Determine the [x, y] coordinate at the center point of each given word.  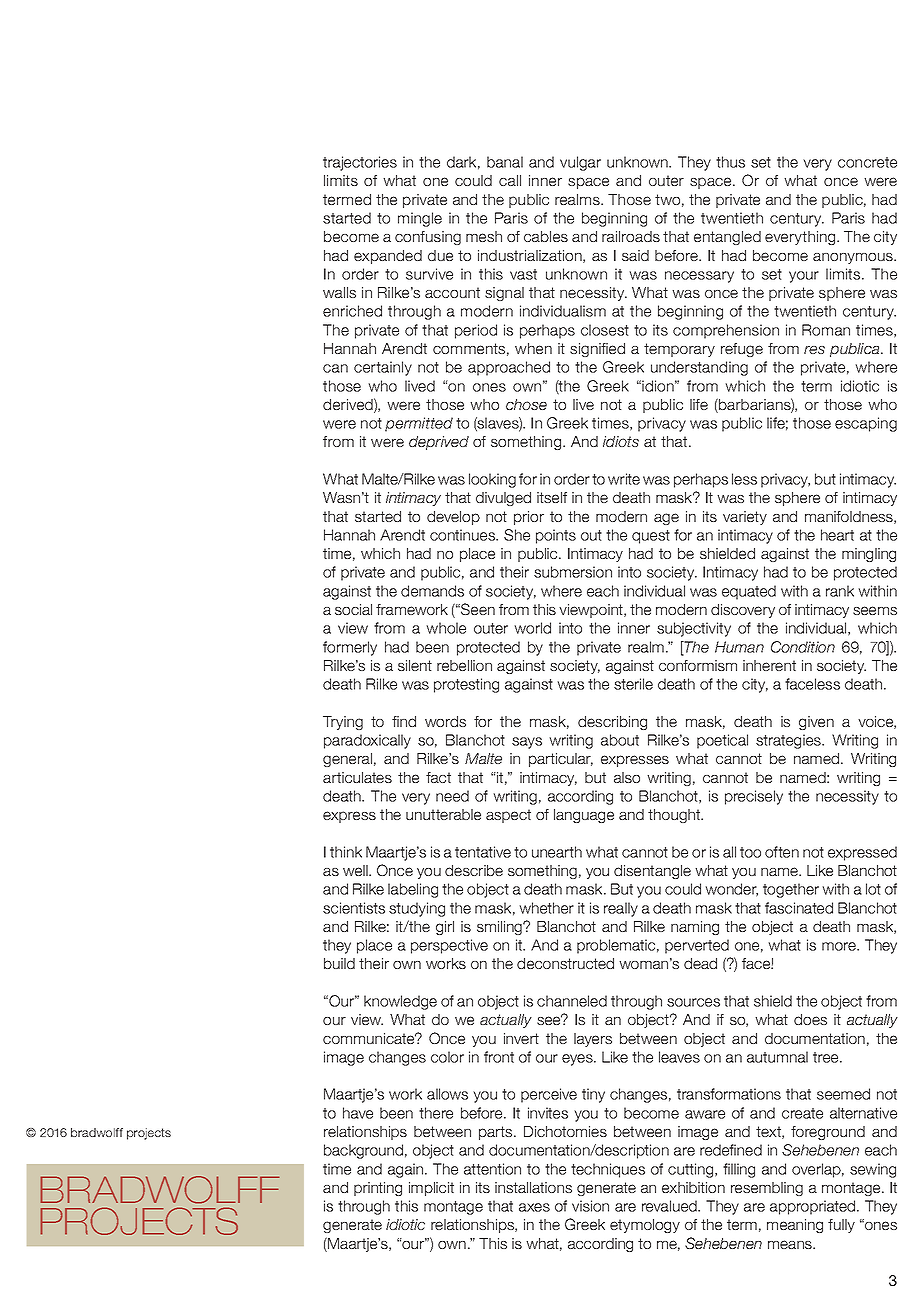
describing [612, 723]
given [816, 723]
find [404, 721]
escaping [866, 424]
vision [590, 1206]
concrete [867, 162]
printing [378, 1189]
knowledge [400, 1002]
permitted [419, 424]
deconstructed [565, 963]
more [840, 946]
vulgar [580, 163]
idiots [621, 441]
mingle [420, 219]
